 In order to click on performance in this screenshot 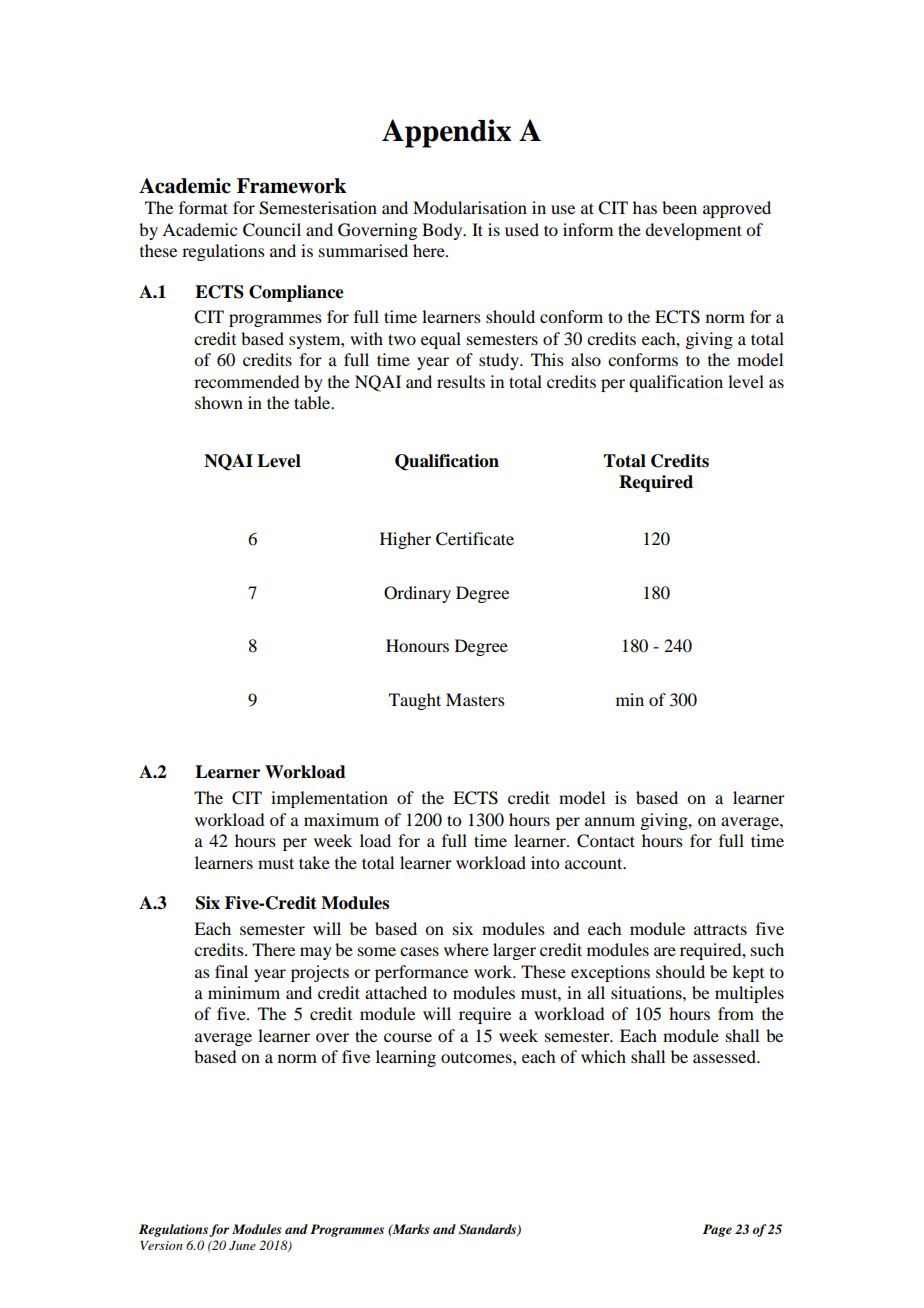, I will do `click(421, 973)`.
